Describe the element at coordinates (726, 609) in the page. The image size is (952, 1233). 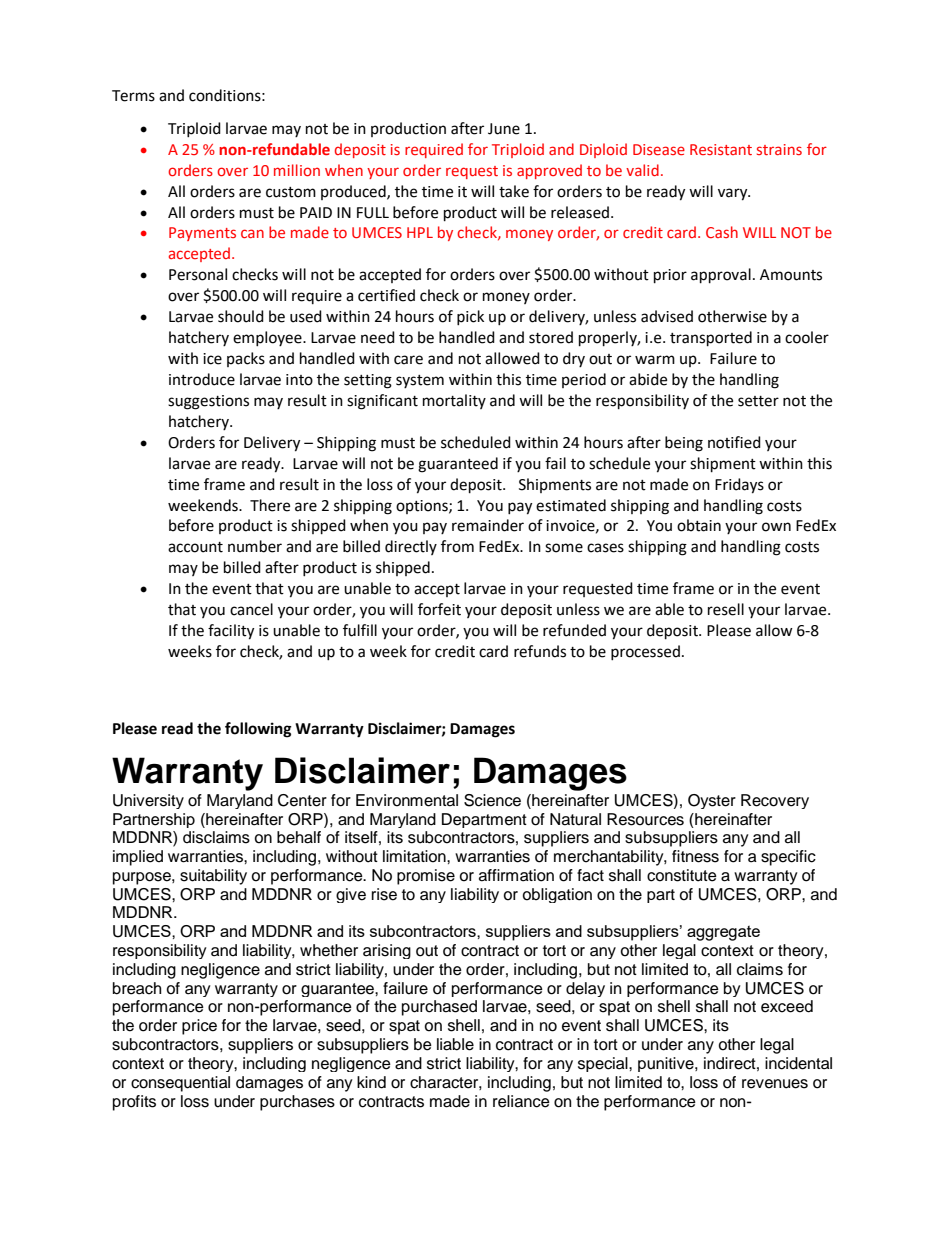
I see `resell` at that location.
